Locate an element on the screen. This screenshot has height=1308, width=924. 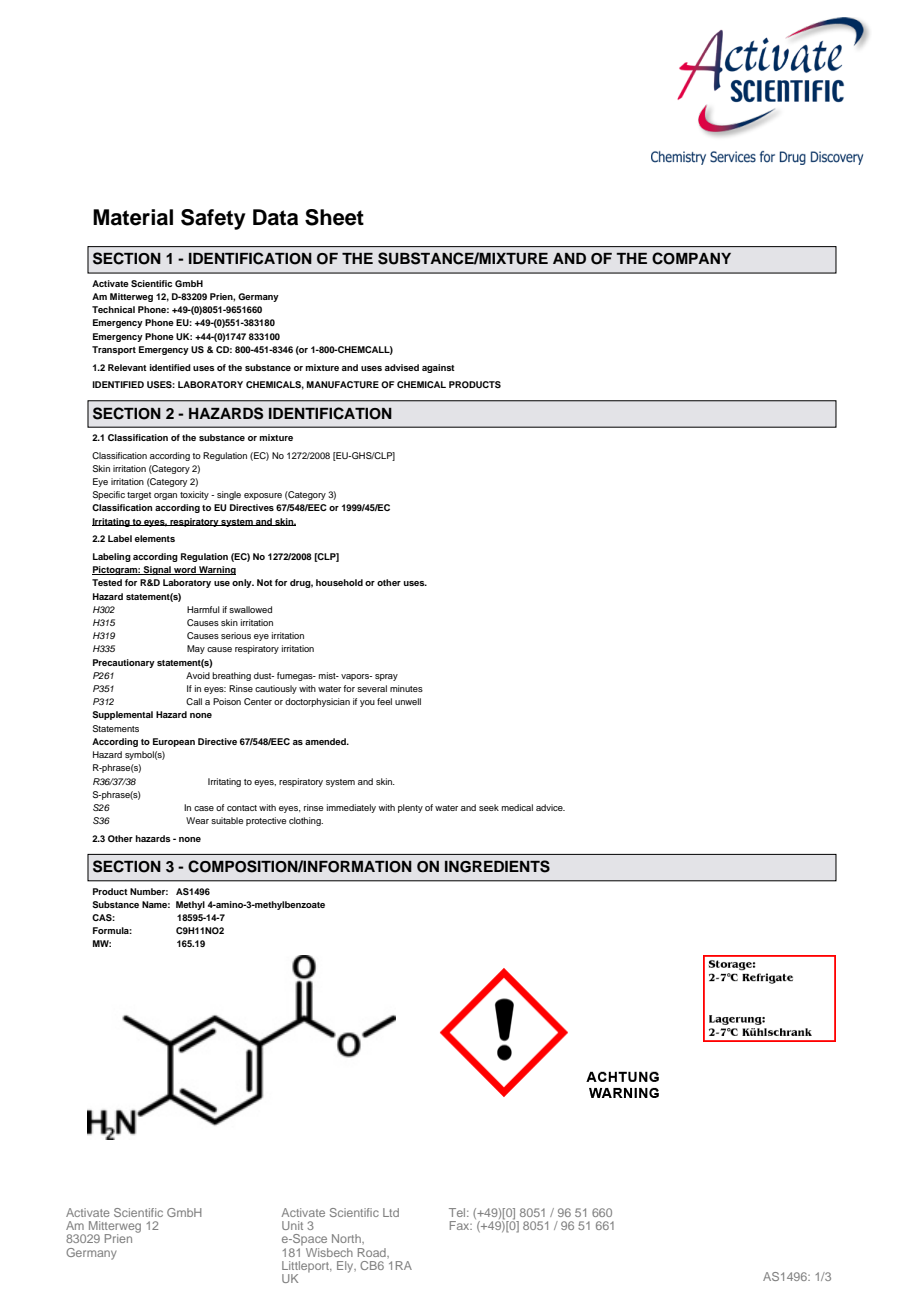
Ltd is located at coordinates (391, 1212).
